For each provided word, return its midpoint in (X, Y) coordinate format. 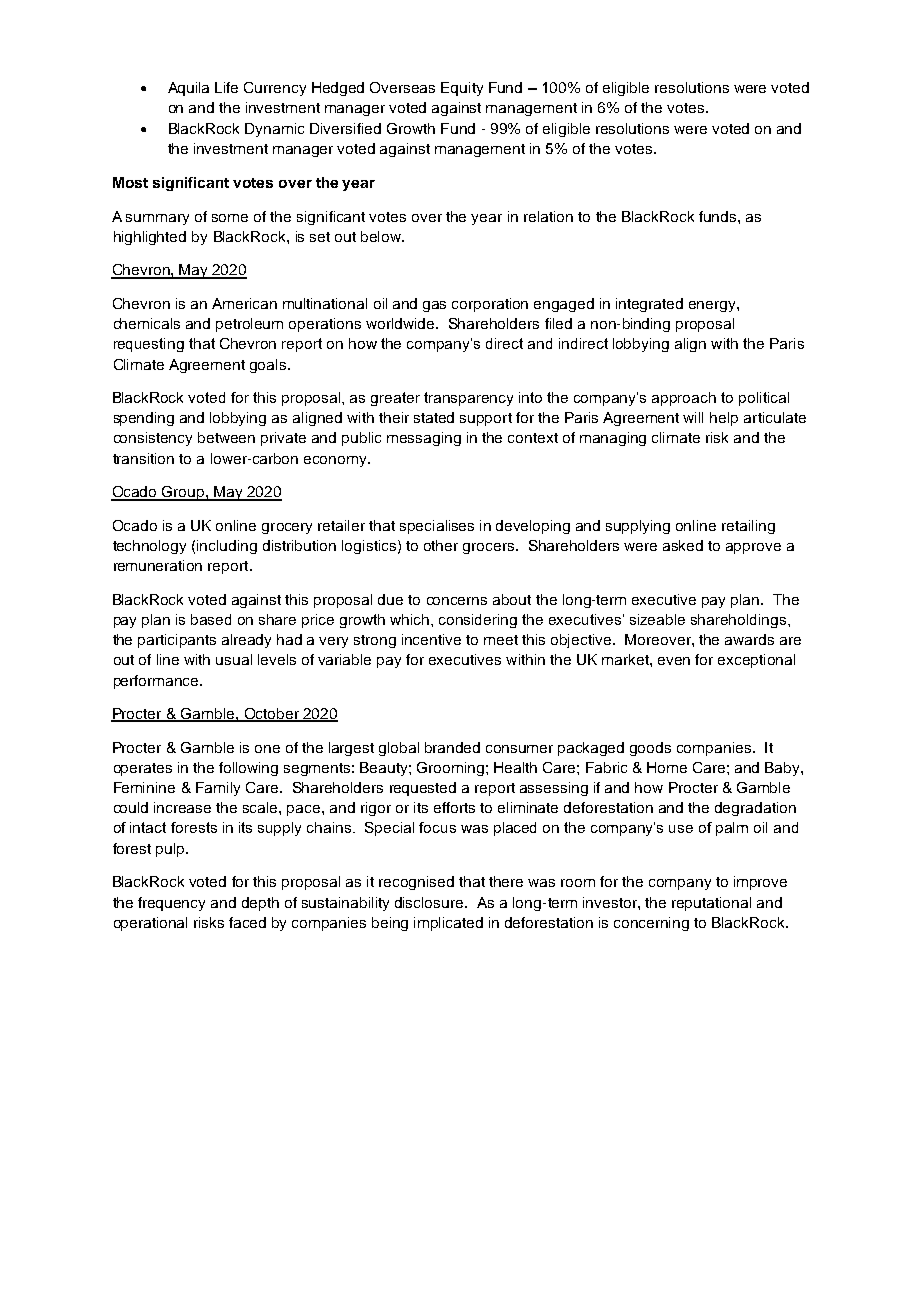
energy (713, 306)
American (244, 303)
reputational (711, 904)
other (441, 545)
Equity (462, 89)
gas (434, 306)
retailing (748, 527)
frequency (171, 904)
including (227, 547)
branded (452, 747)
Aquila (188, 89)
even (674, 661)
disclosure (430, 902)
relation (548, 216)
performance (157, 682)
